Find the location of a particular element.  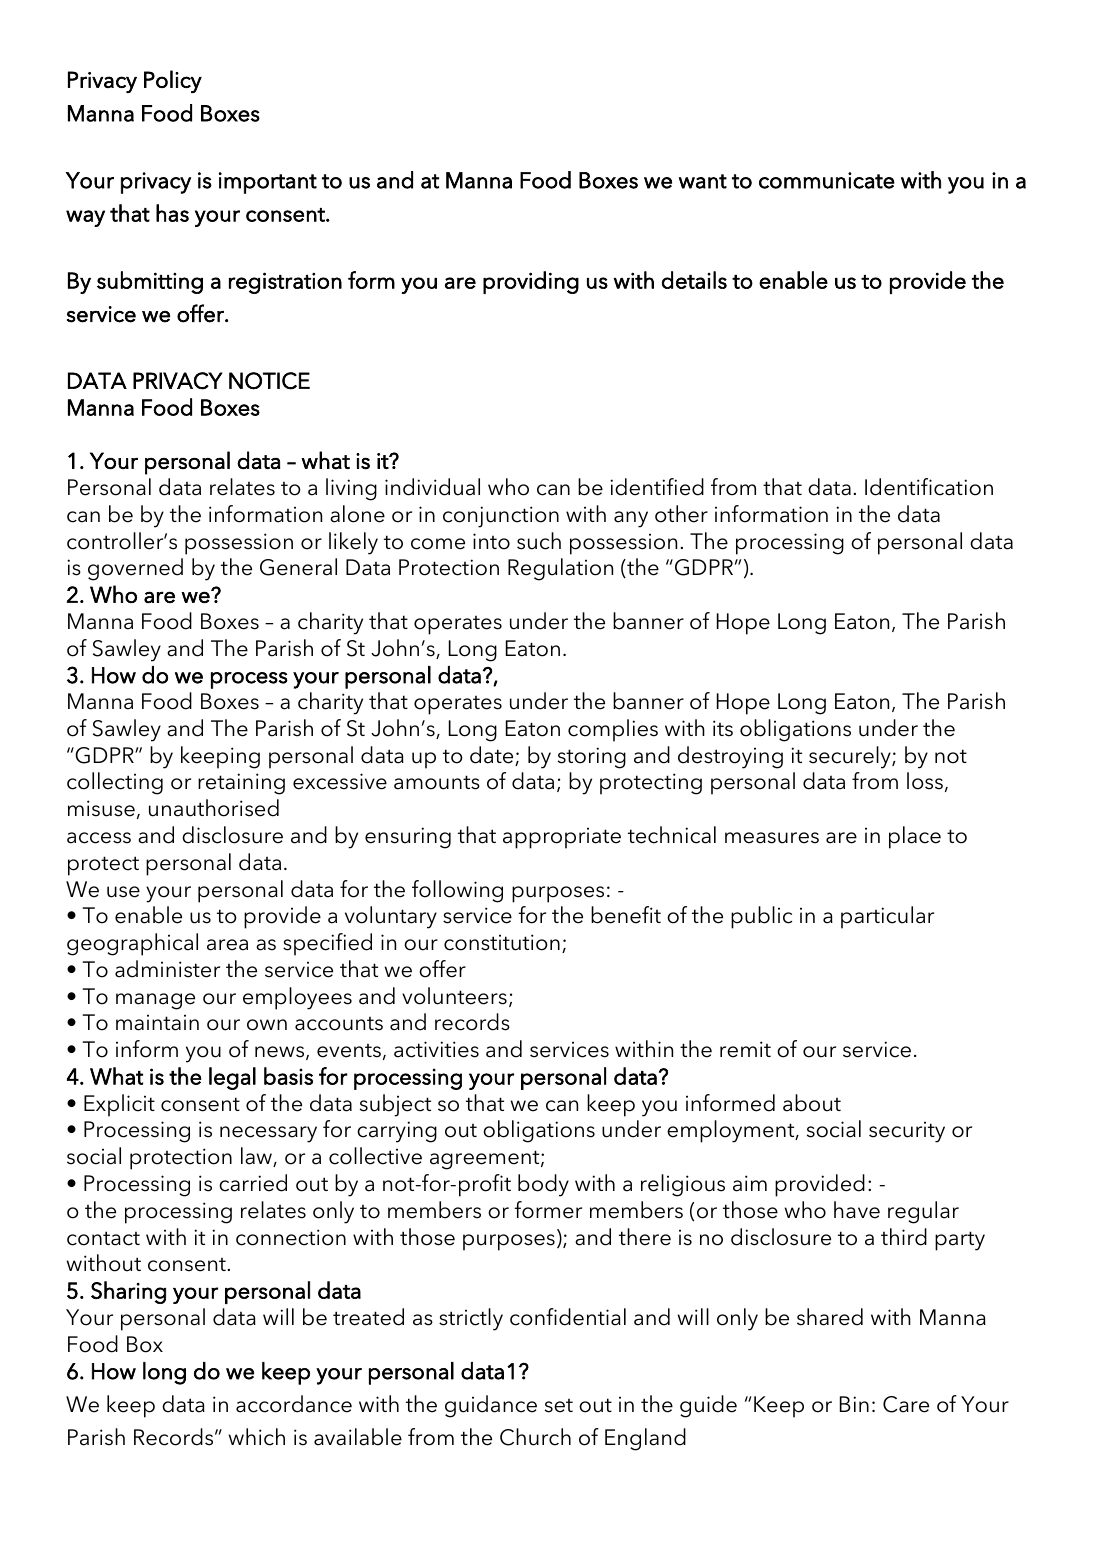

area is located at coordinates (227, 945).
